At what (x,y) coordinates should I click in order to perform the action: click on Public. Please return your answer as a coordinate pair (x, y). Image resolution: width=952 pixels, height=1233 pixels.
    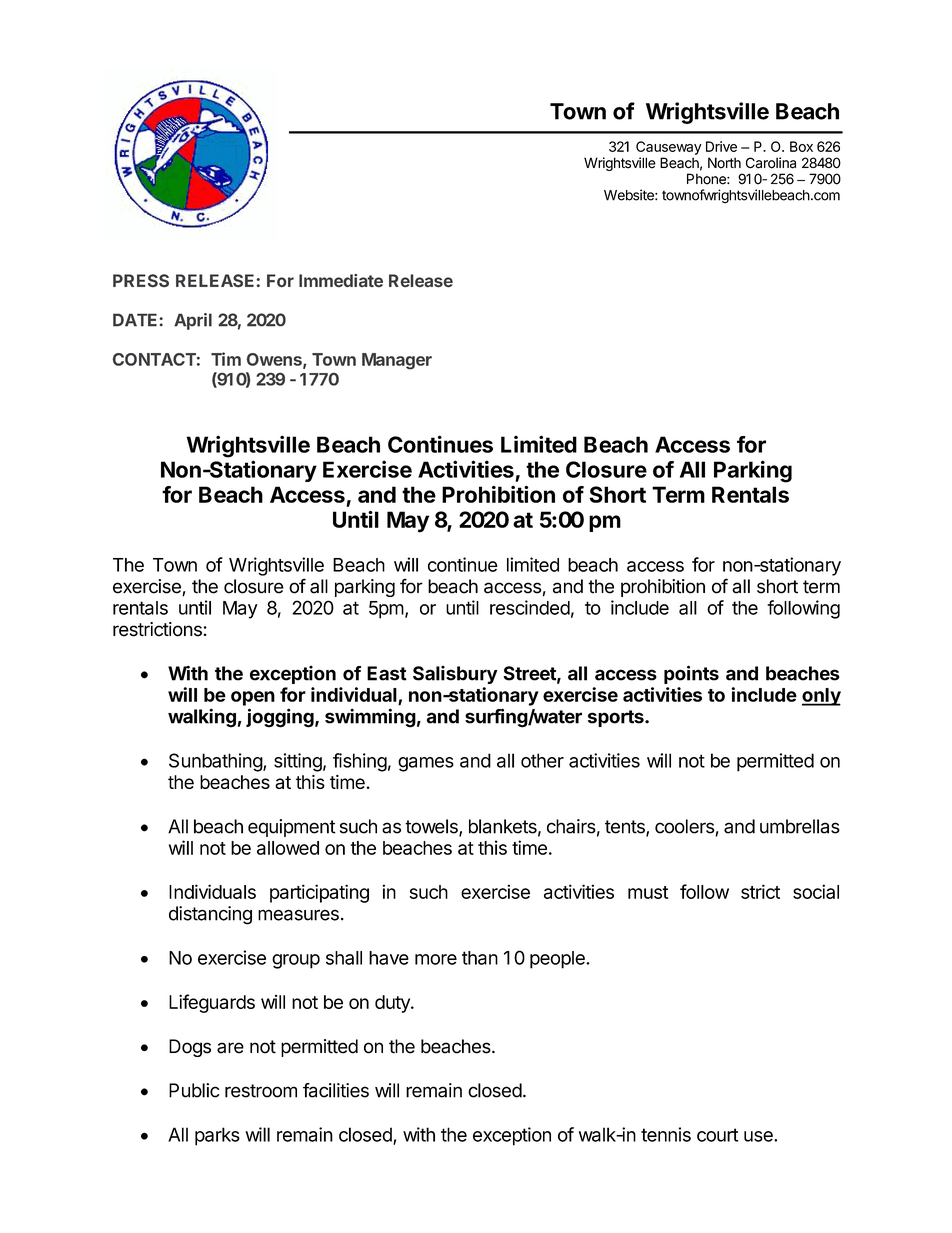
    Looking at the image, I should click on (194, 1090).
